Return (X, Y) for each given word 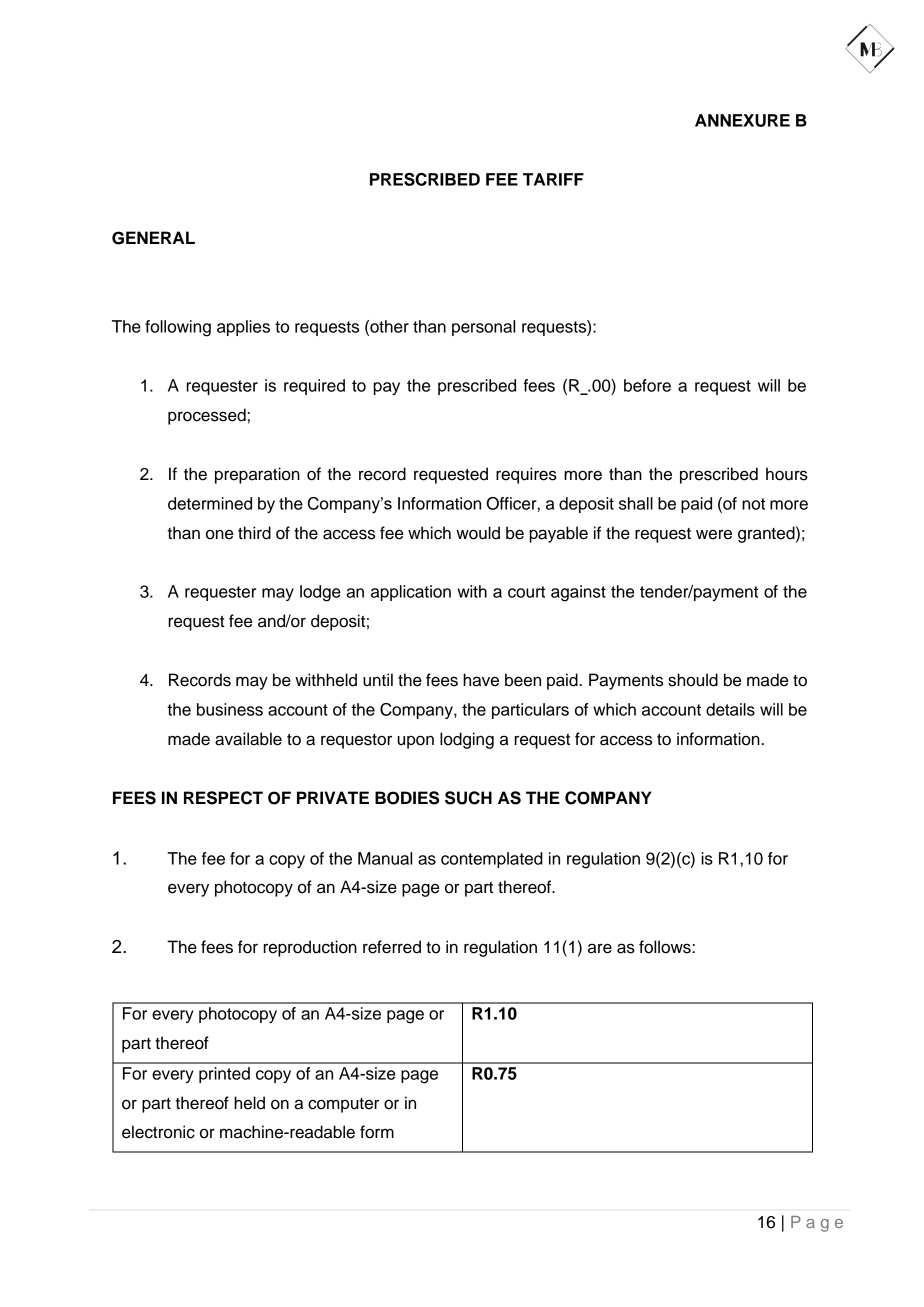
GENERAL (153, 238)
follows (666, 947)
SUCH (468, 798)
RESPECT (223, 798)
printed (224, 1075)
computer (343, 1105)
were (714, 535)
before (647, 385)
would (478, 533)
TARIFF (553, 179)
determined (210, 503)
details (730, 709)
